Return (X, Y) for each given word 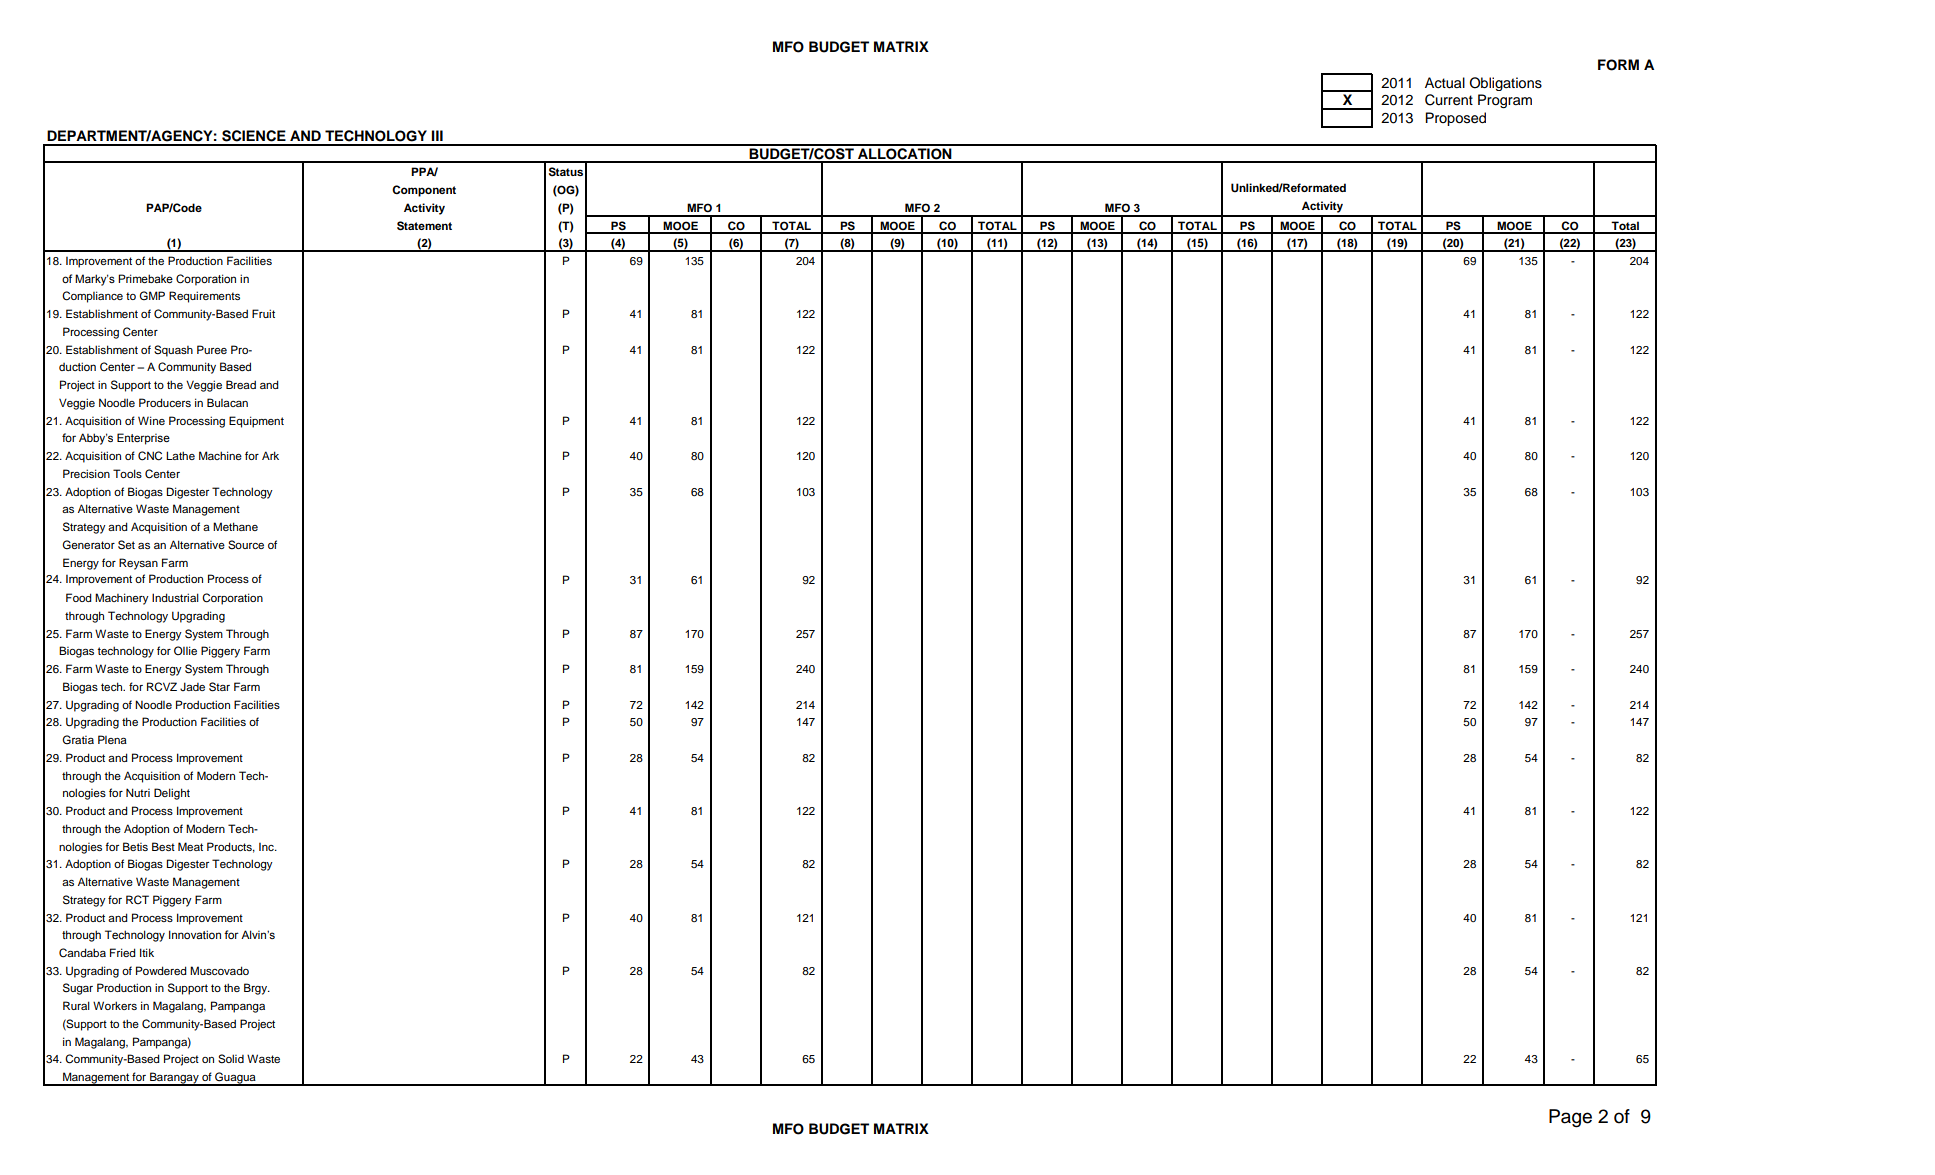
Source (246, 545)
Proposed (1455, 119)
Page (1570, 1118)
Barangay (174, 1079)
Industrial (175, 597)
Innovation (195, 934)
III (437, 135)
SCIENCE (254, 136)
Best (163, 846)
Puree (212, 349)
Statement (424, 226)
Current (1449, 100)
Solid (231, 1059)
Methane (235, 526)
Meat (190, 846)
